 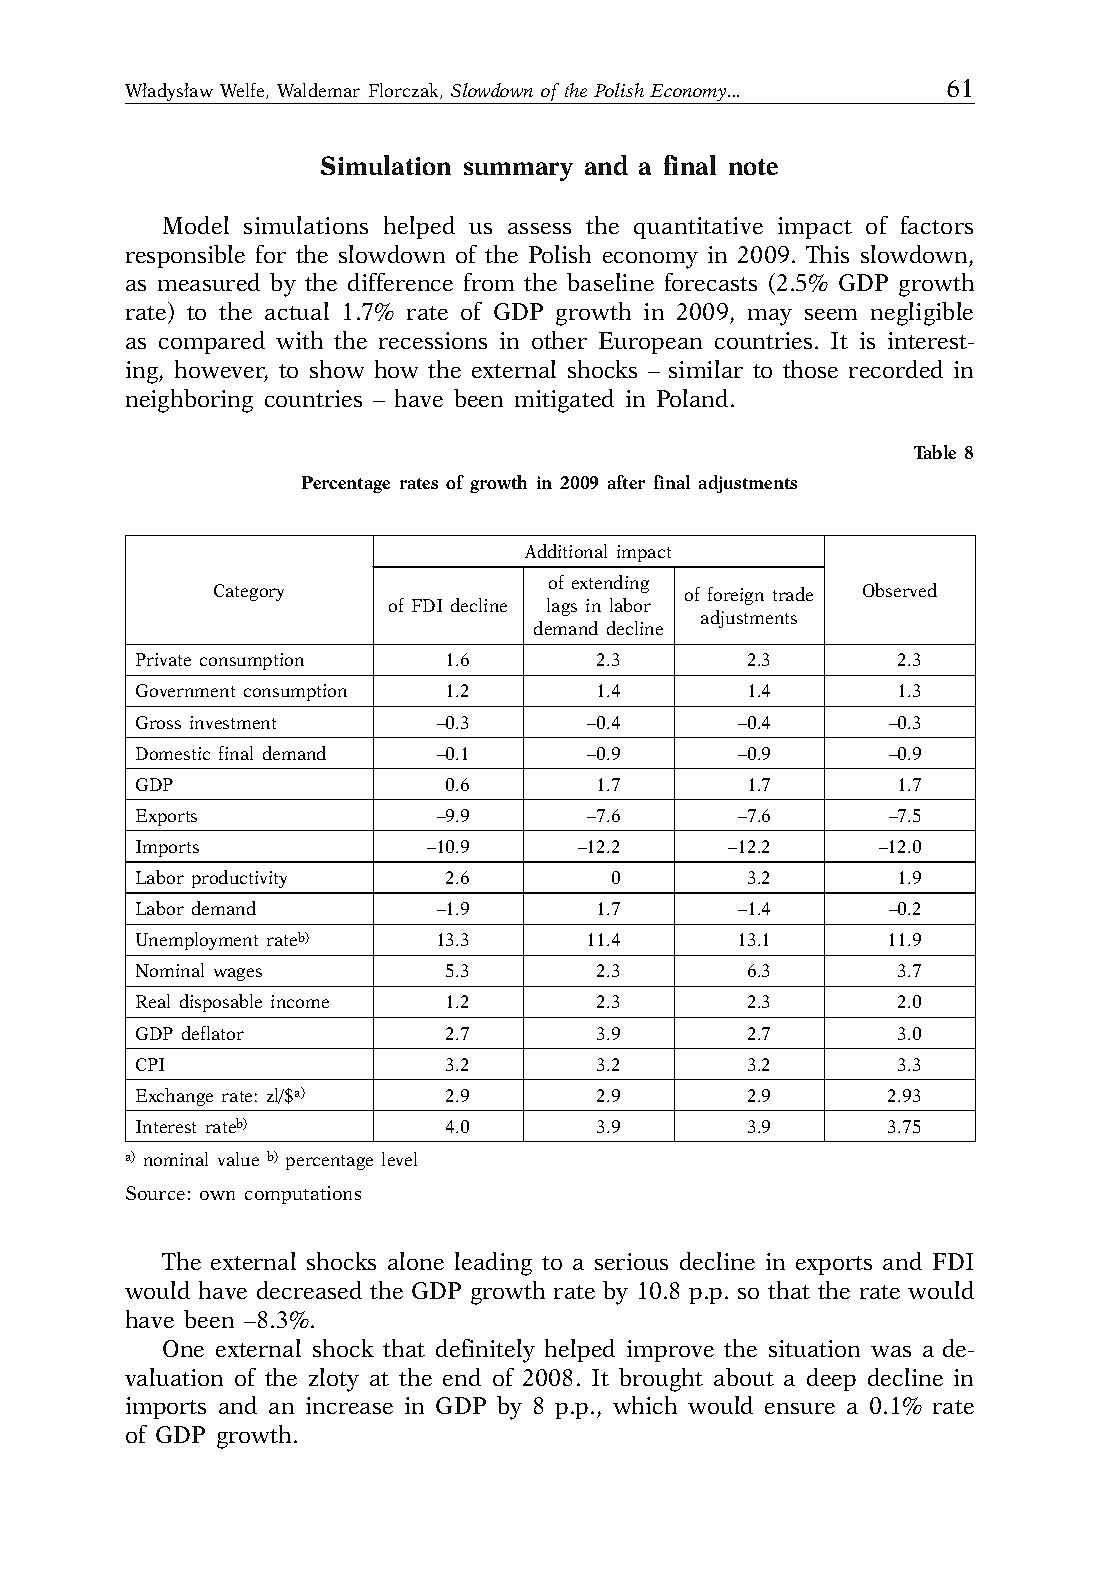 What do you see at coordinates (753, 167) in the screenshot?
I see `note` at bounding box center [753, 167].
